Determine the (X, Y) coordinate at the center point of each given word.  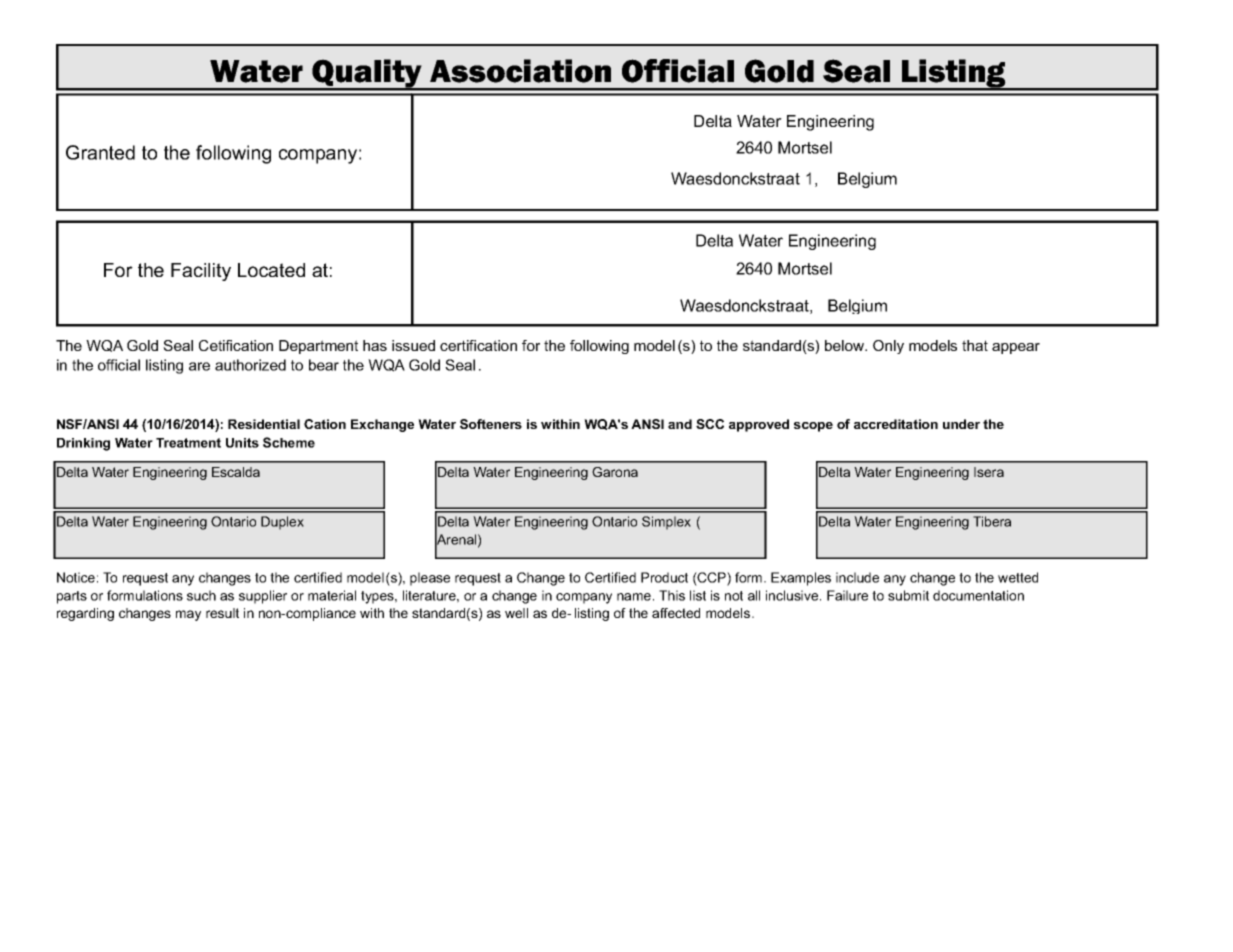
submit (908, 595)
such (201, 595)
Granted (100, 152)
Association (520, 71)
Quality (367, 74)
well (516, 613)
